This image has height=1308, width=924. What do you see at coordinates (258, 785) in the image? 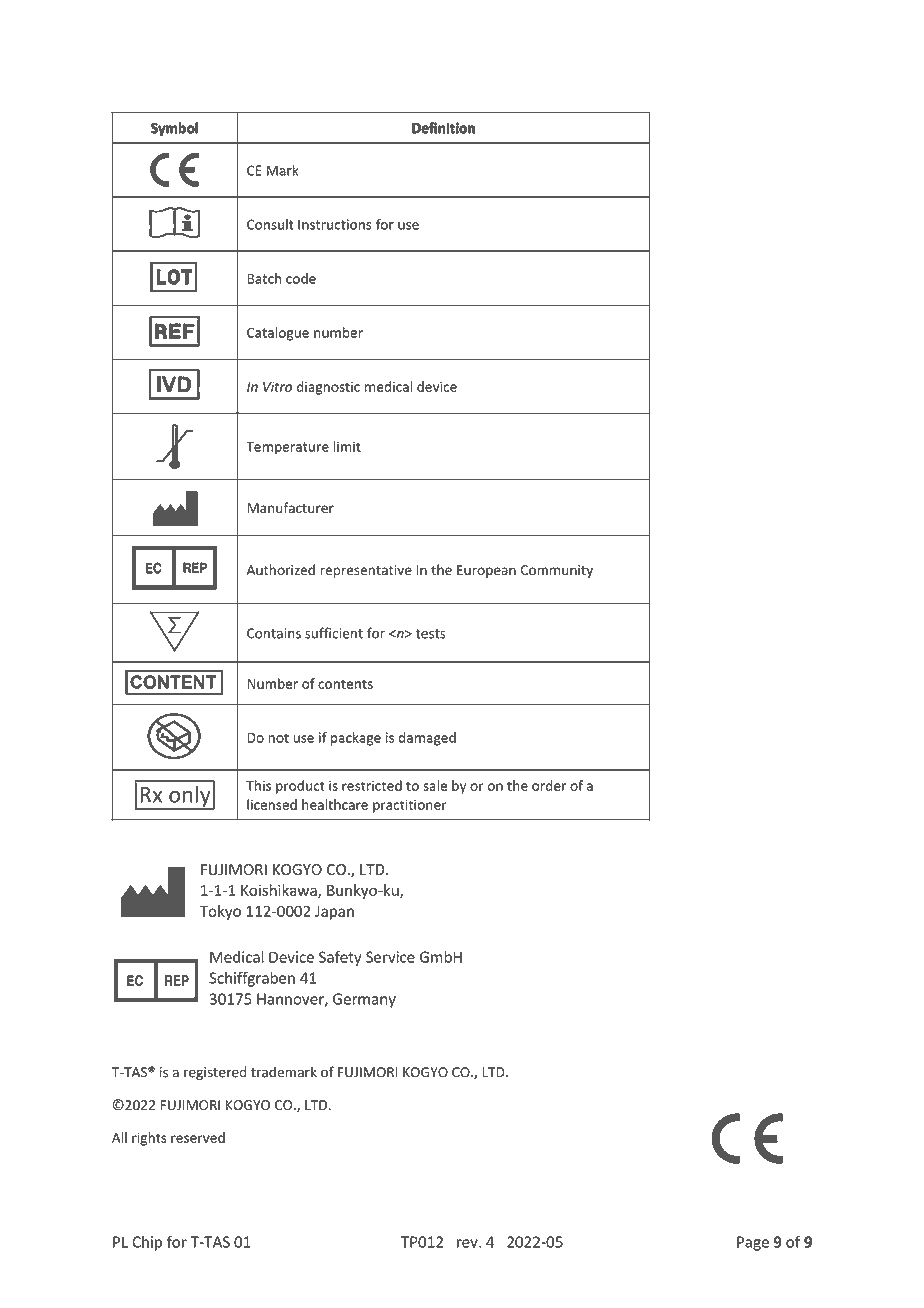
I see `This` at bounding box center [258, 785].
